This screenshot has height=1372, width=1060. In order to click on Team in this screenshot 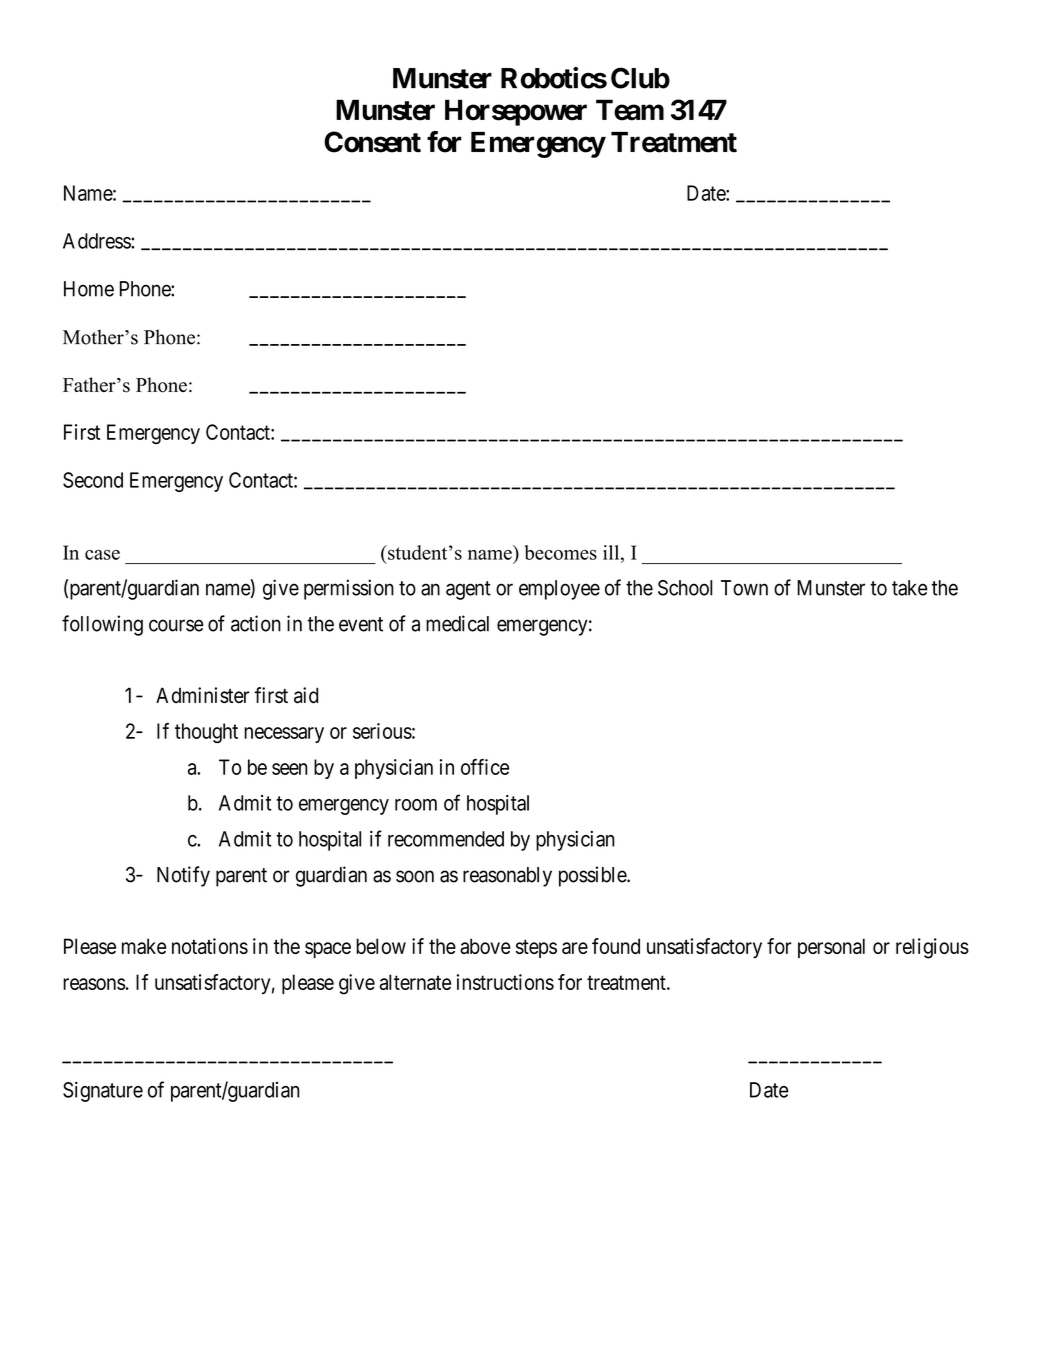, I will do `click(630, 110)`.
